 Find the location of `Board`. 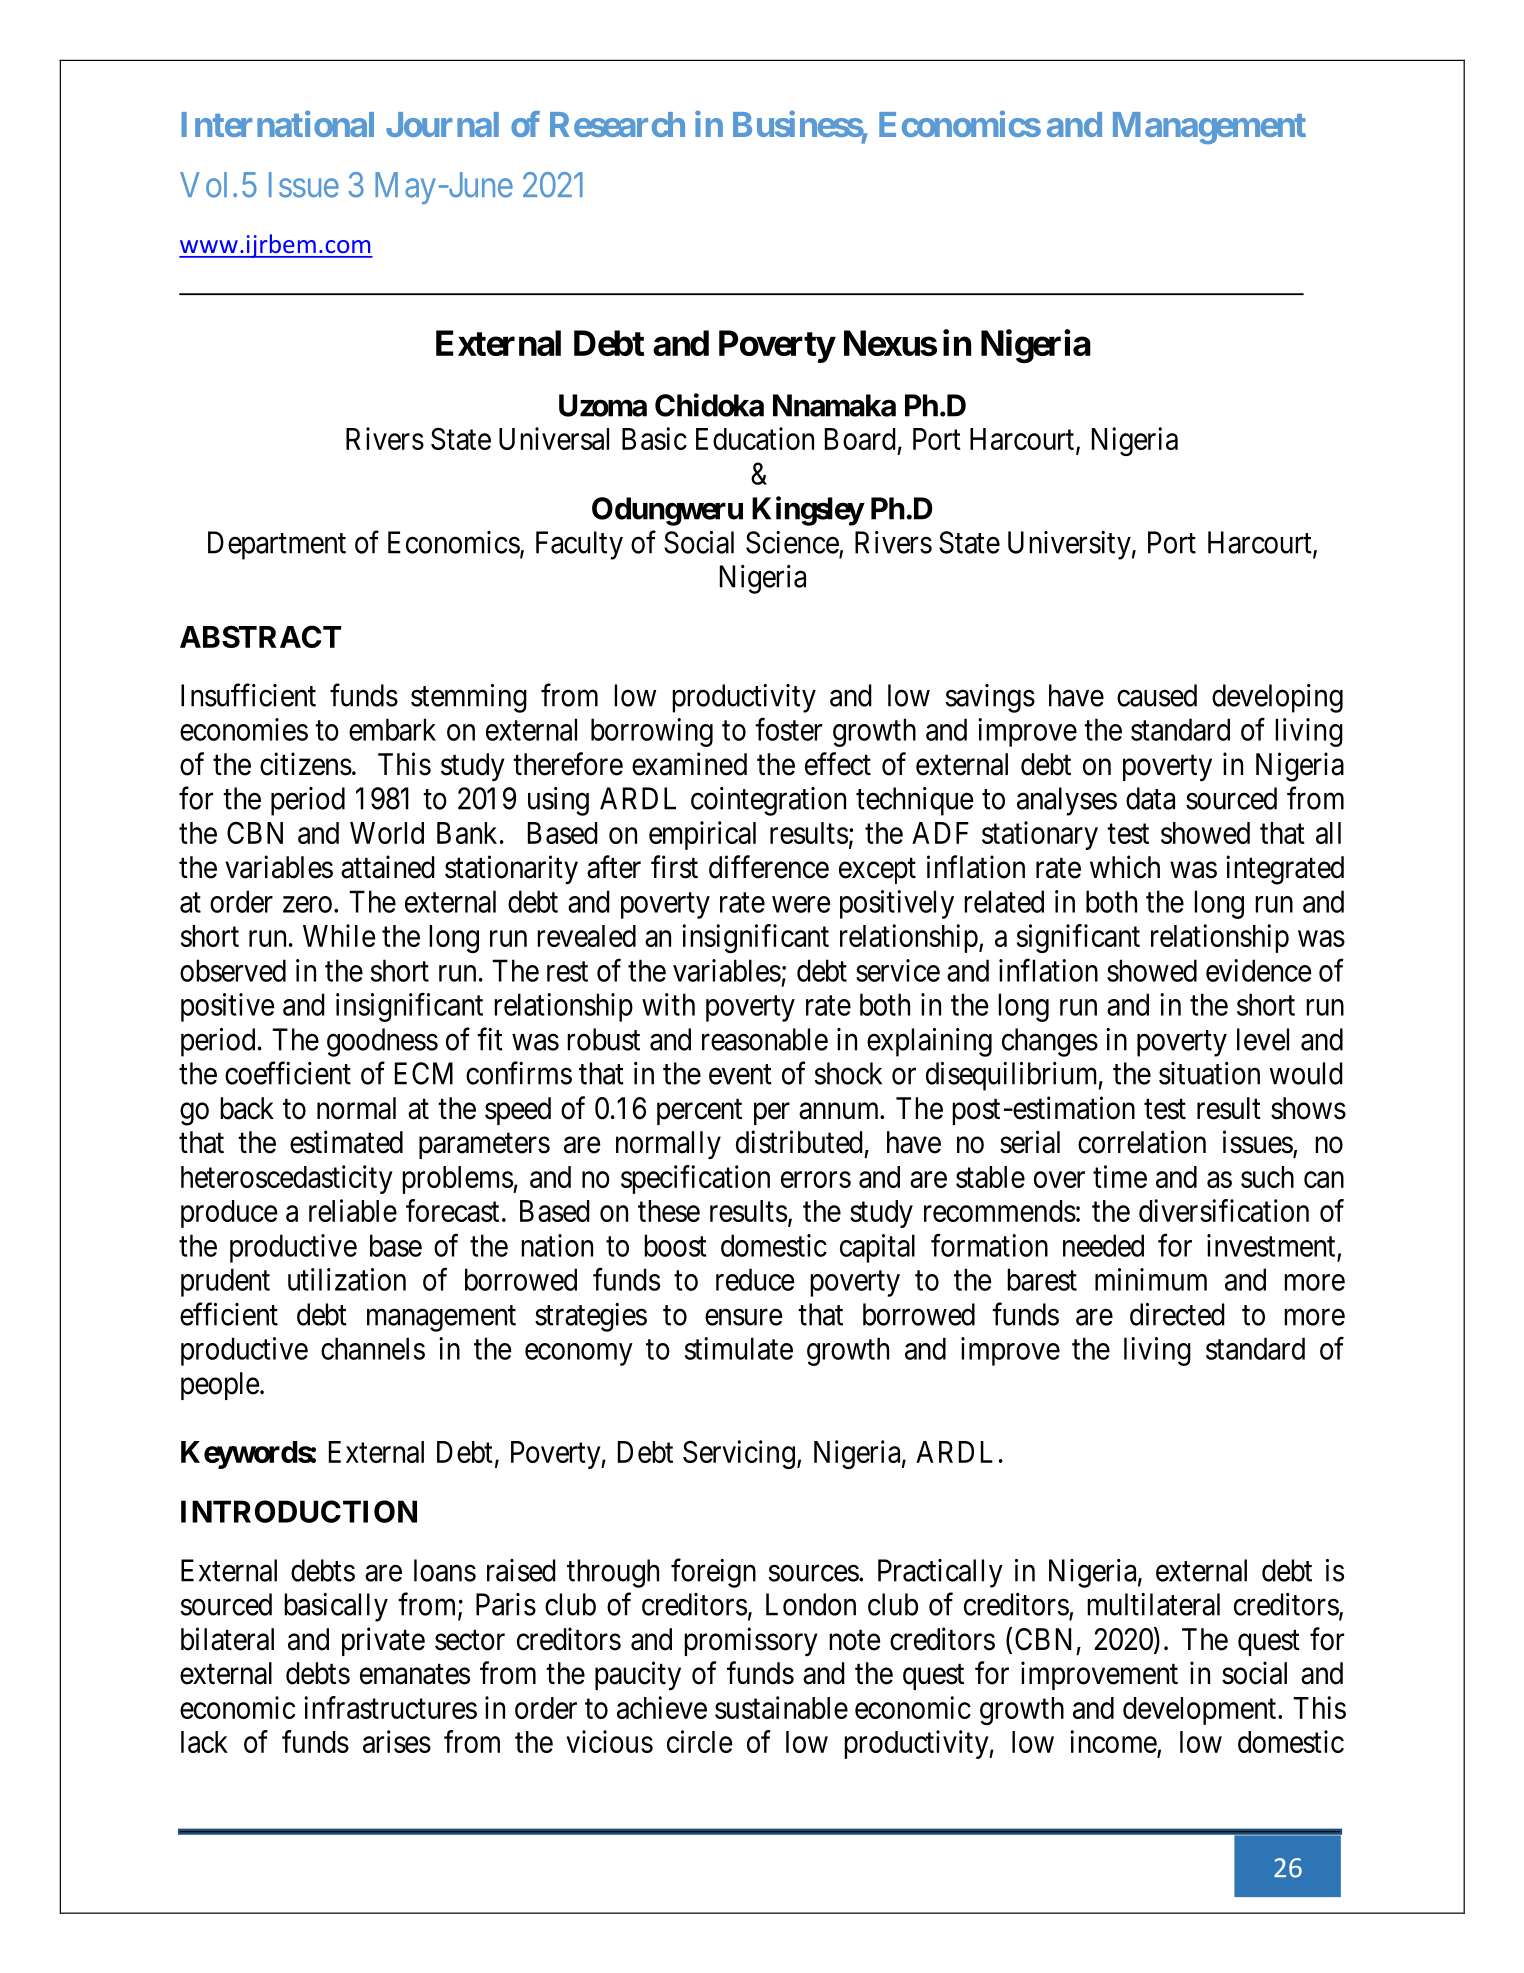

Board is located at coordinates (860, 439).
